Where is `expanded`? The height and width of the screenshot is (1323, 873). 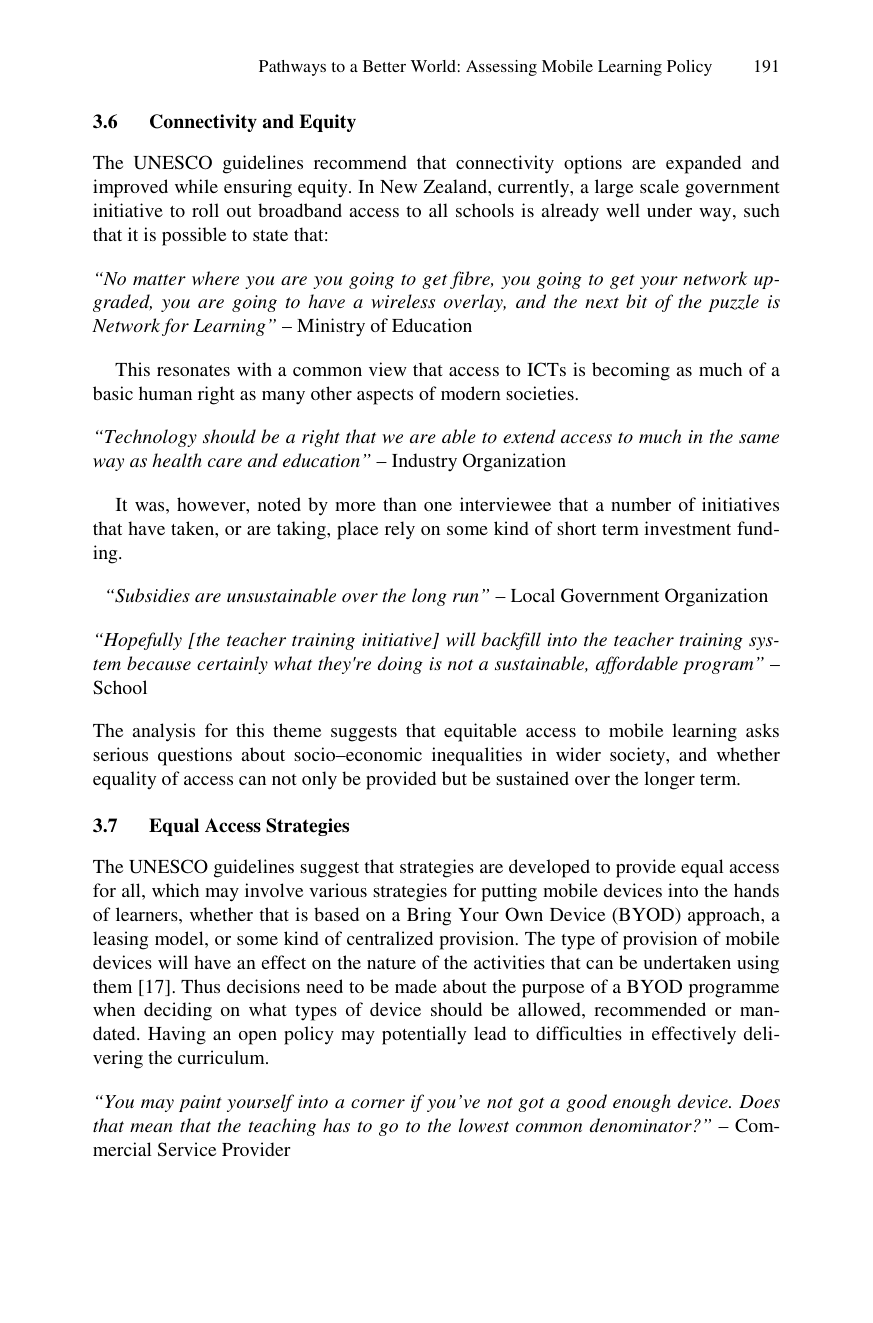
expanded is located at coordinates (703, 164).
